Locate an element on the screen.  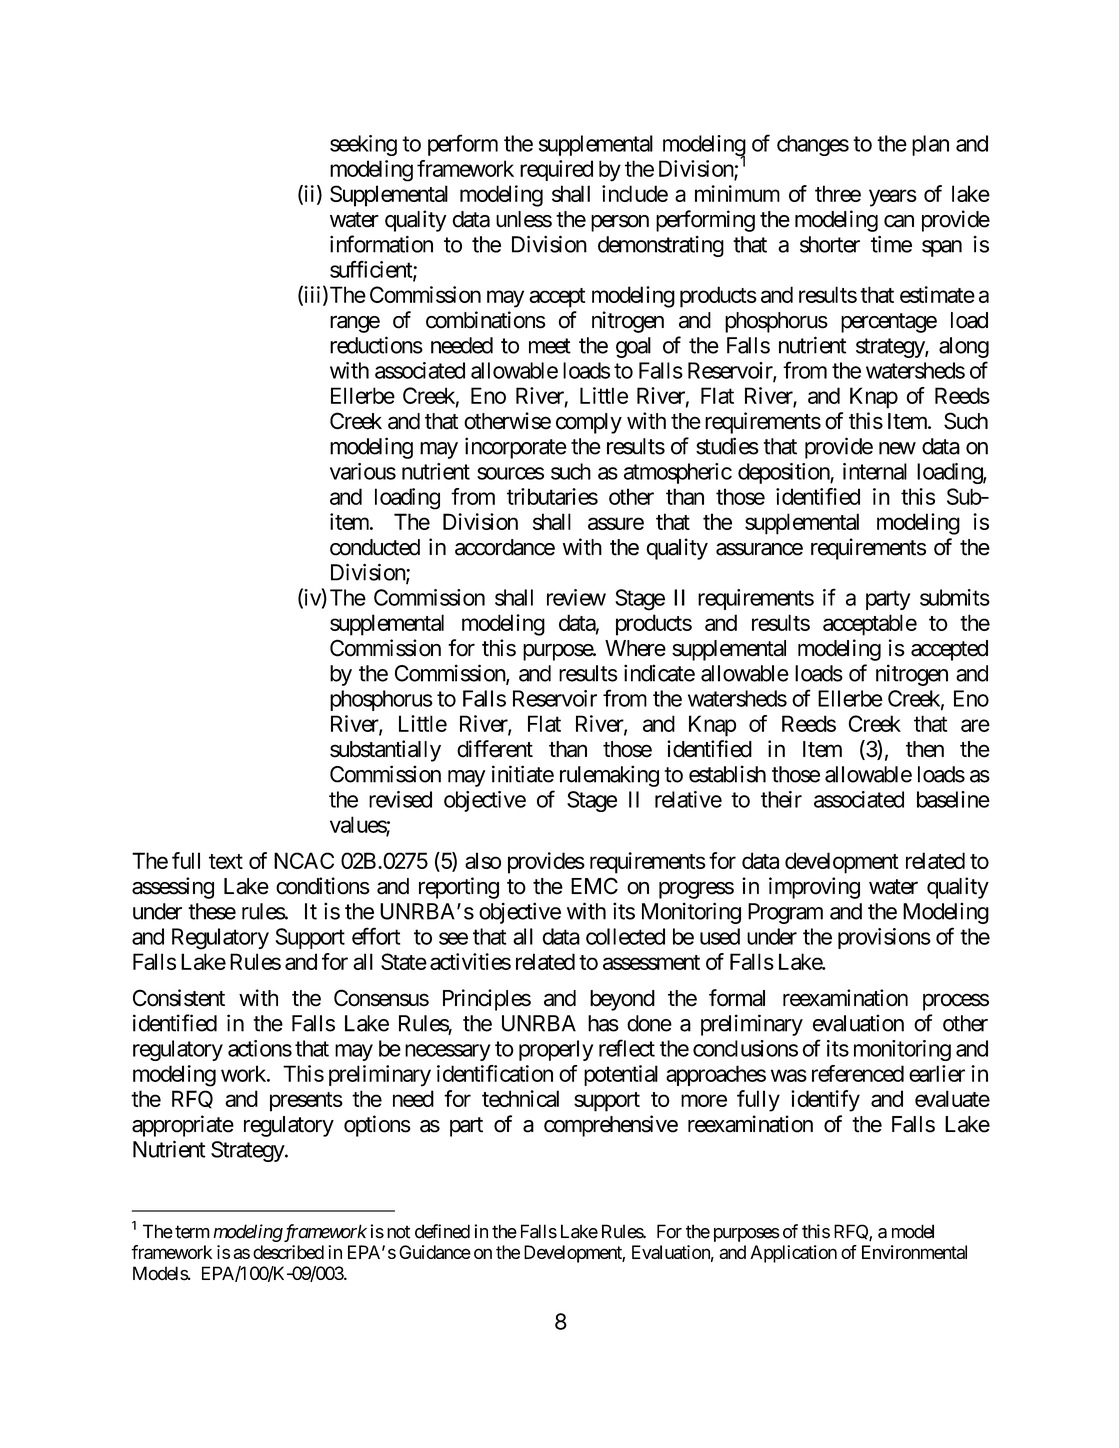
different is located at coordinates (495, 749).
